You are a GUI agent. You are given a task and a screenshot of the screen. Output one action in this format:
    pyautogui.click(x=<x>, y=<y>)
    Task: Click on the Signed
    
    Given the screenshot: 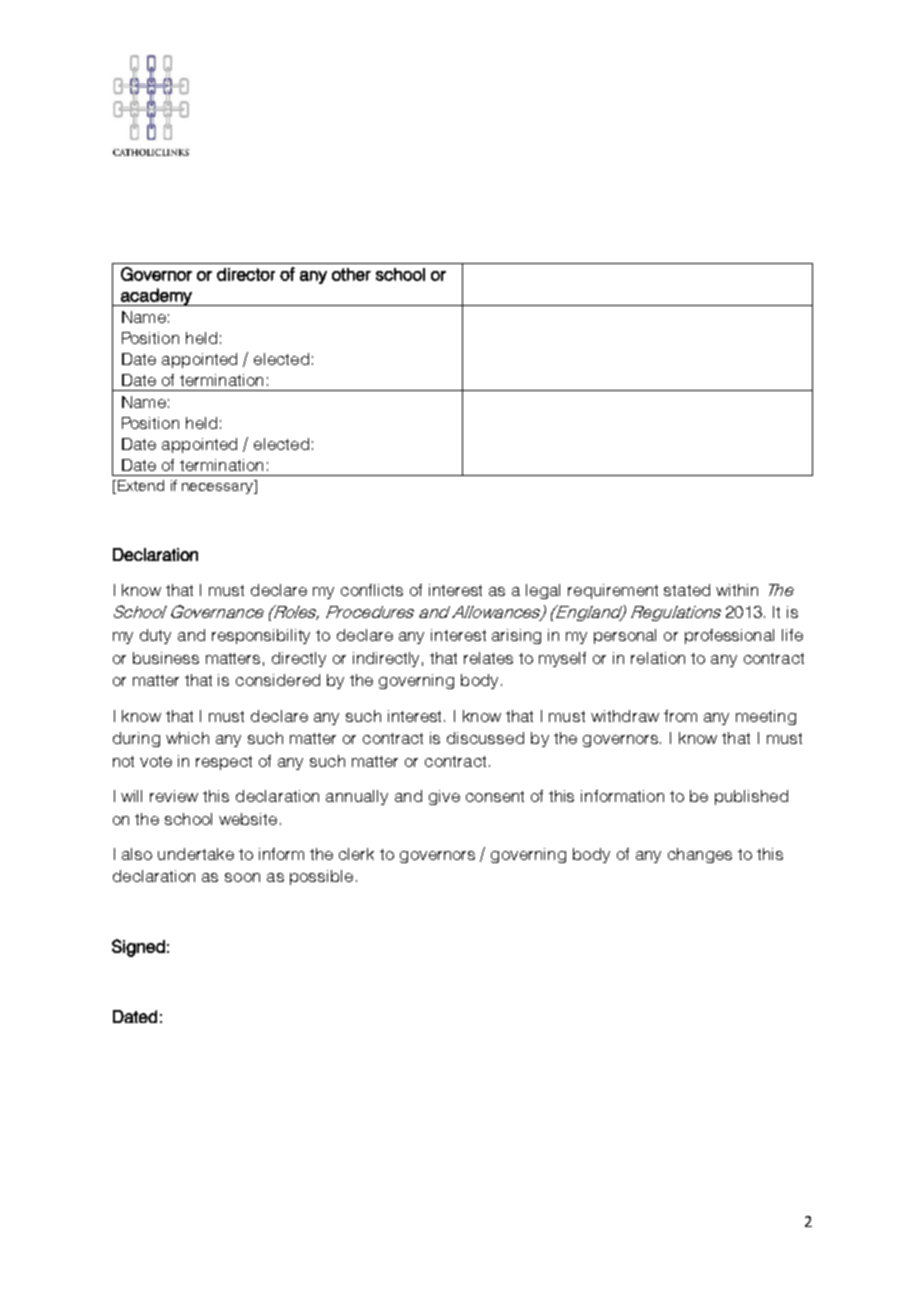 What is the action you would take?
    pyautogui.click(x=138, y=948)
